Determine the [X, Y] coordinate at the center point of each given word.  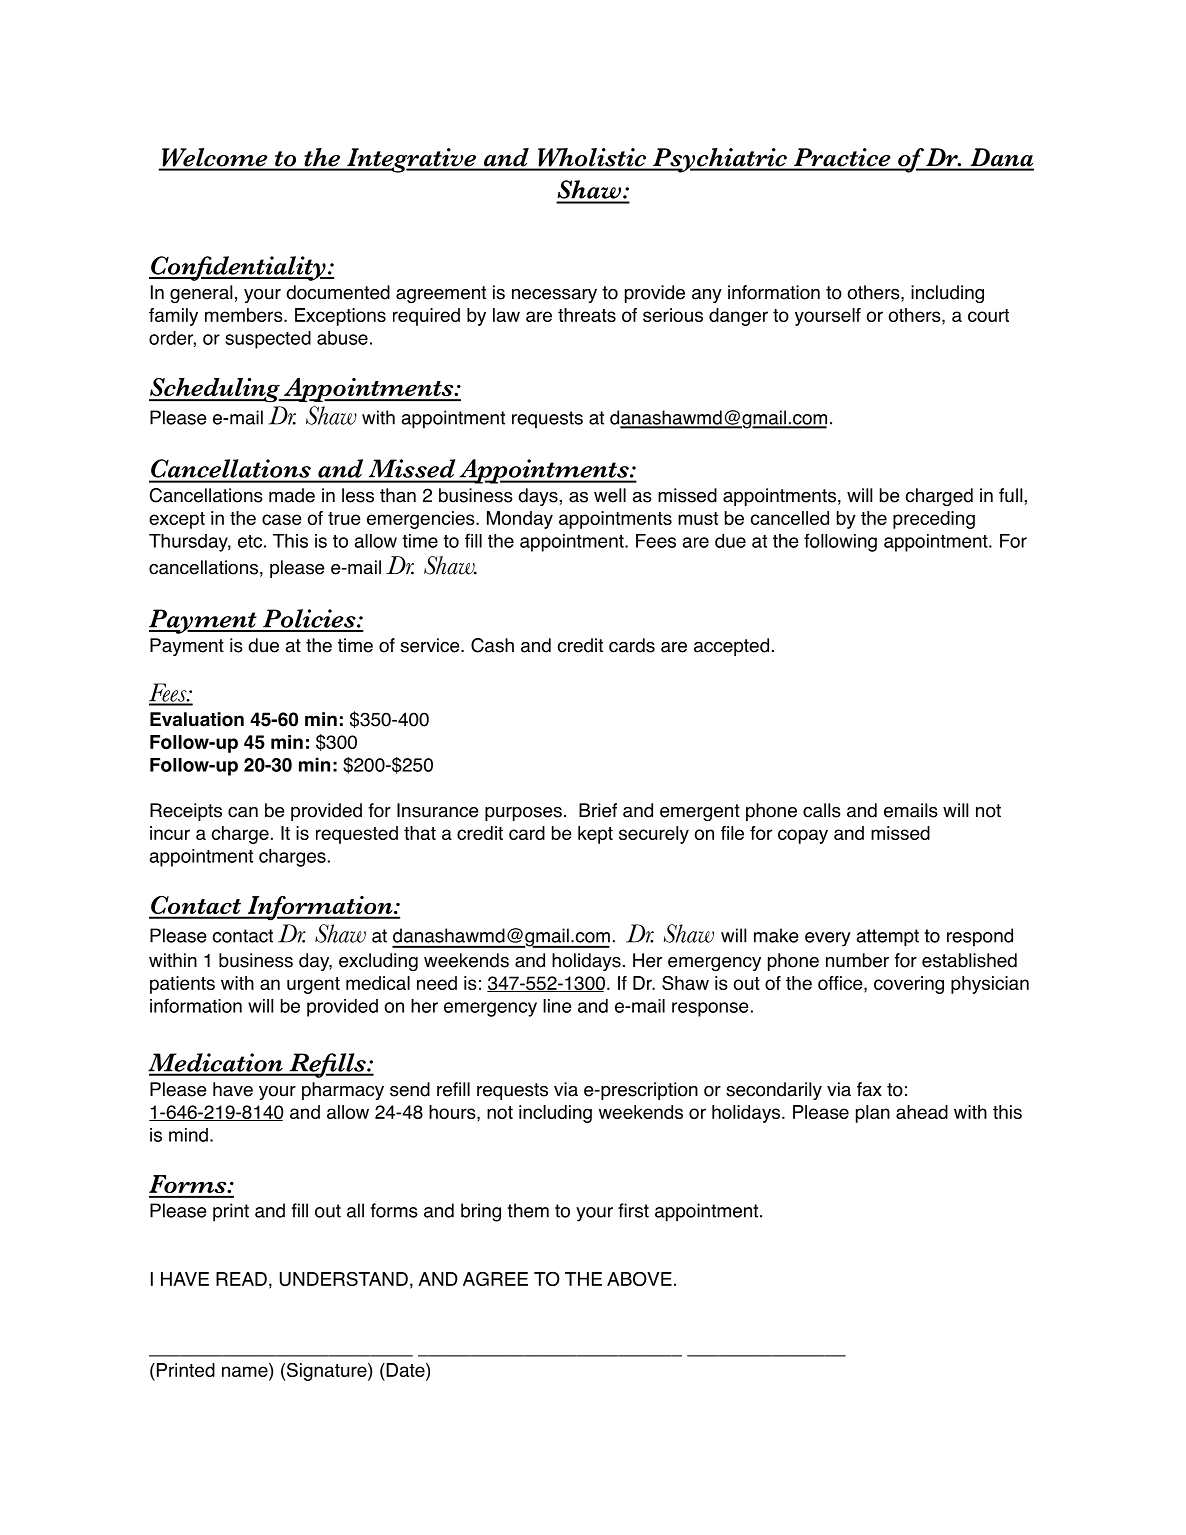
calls [822, 810]
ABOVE [639, 1278]
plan [873, 1114]
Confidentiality [238, 268]
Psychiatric [720, 160]
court [988, 315]
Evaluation [197, 719]
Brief [598, 810]
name [246, 1372]
